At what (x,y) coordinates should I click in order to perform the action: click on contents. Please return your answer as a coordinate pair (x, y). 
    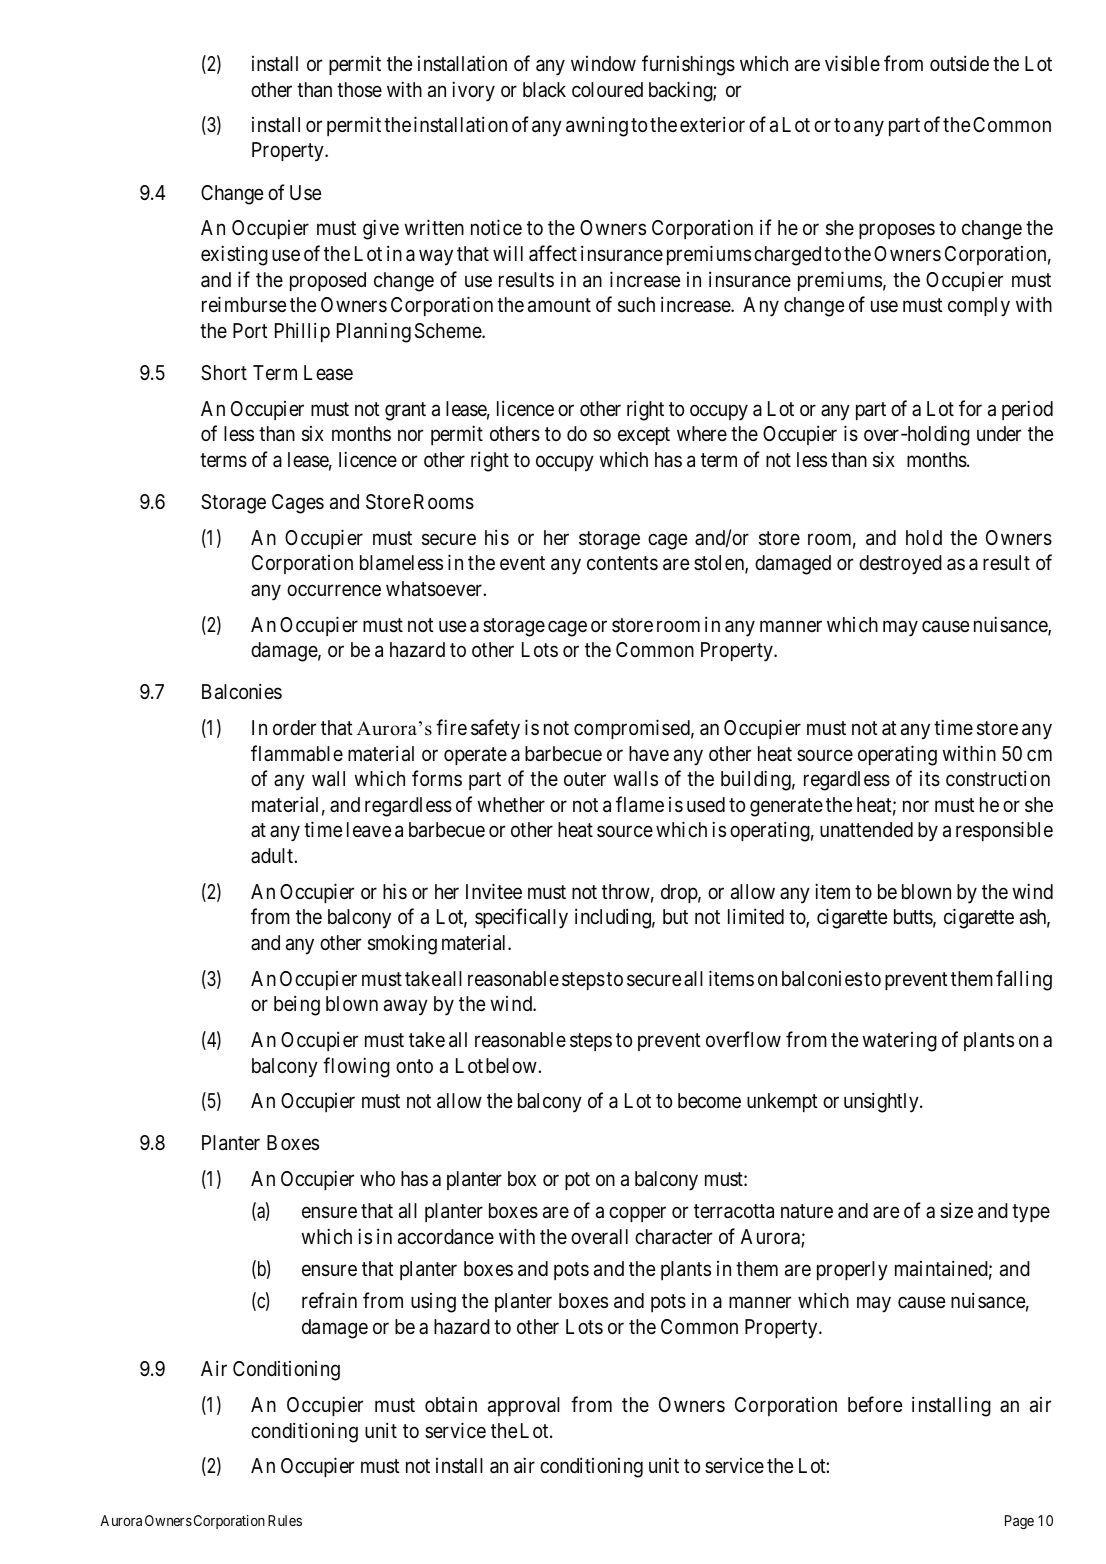
    Looking at the image, I should click on (622, 563).
